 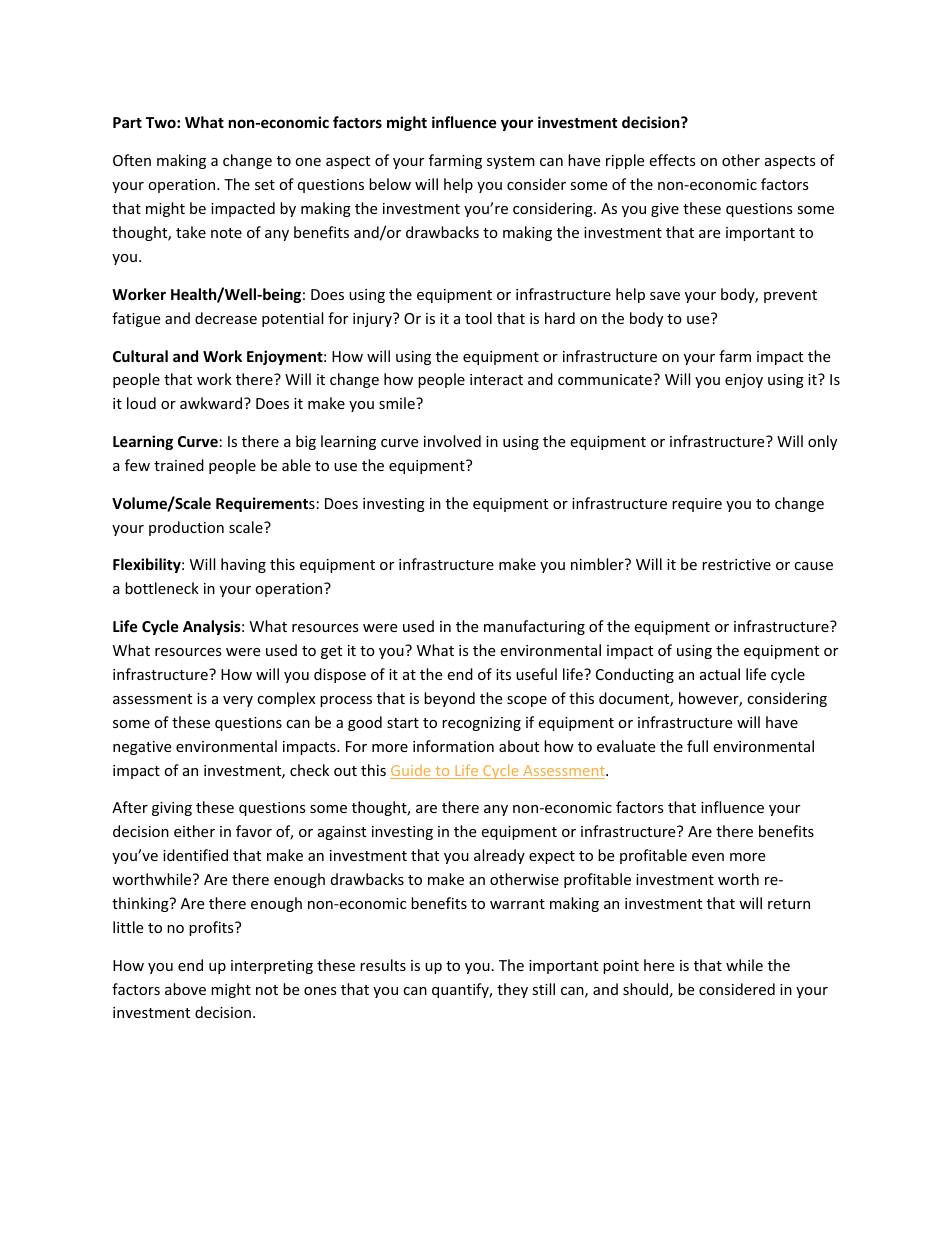 What do you see at coordinates (736, 564) in the screenshot?
I see `restrictive` at bounding box center [736, 564].
